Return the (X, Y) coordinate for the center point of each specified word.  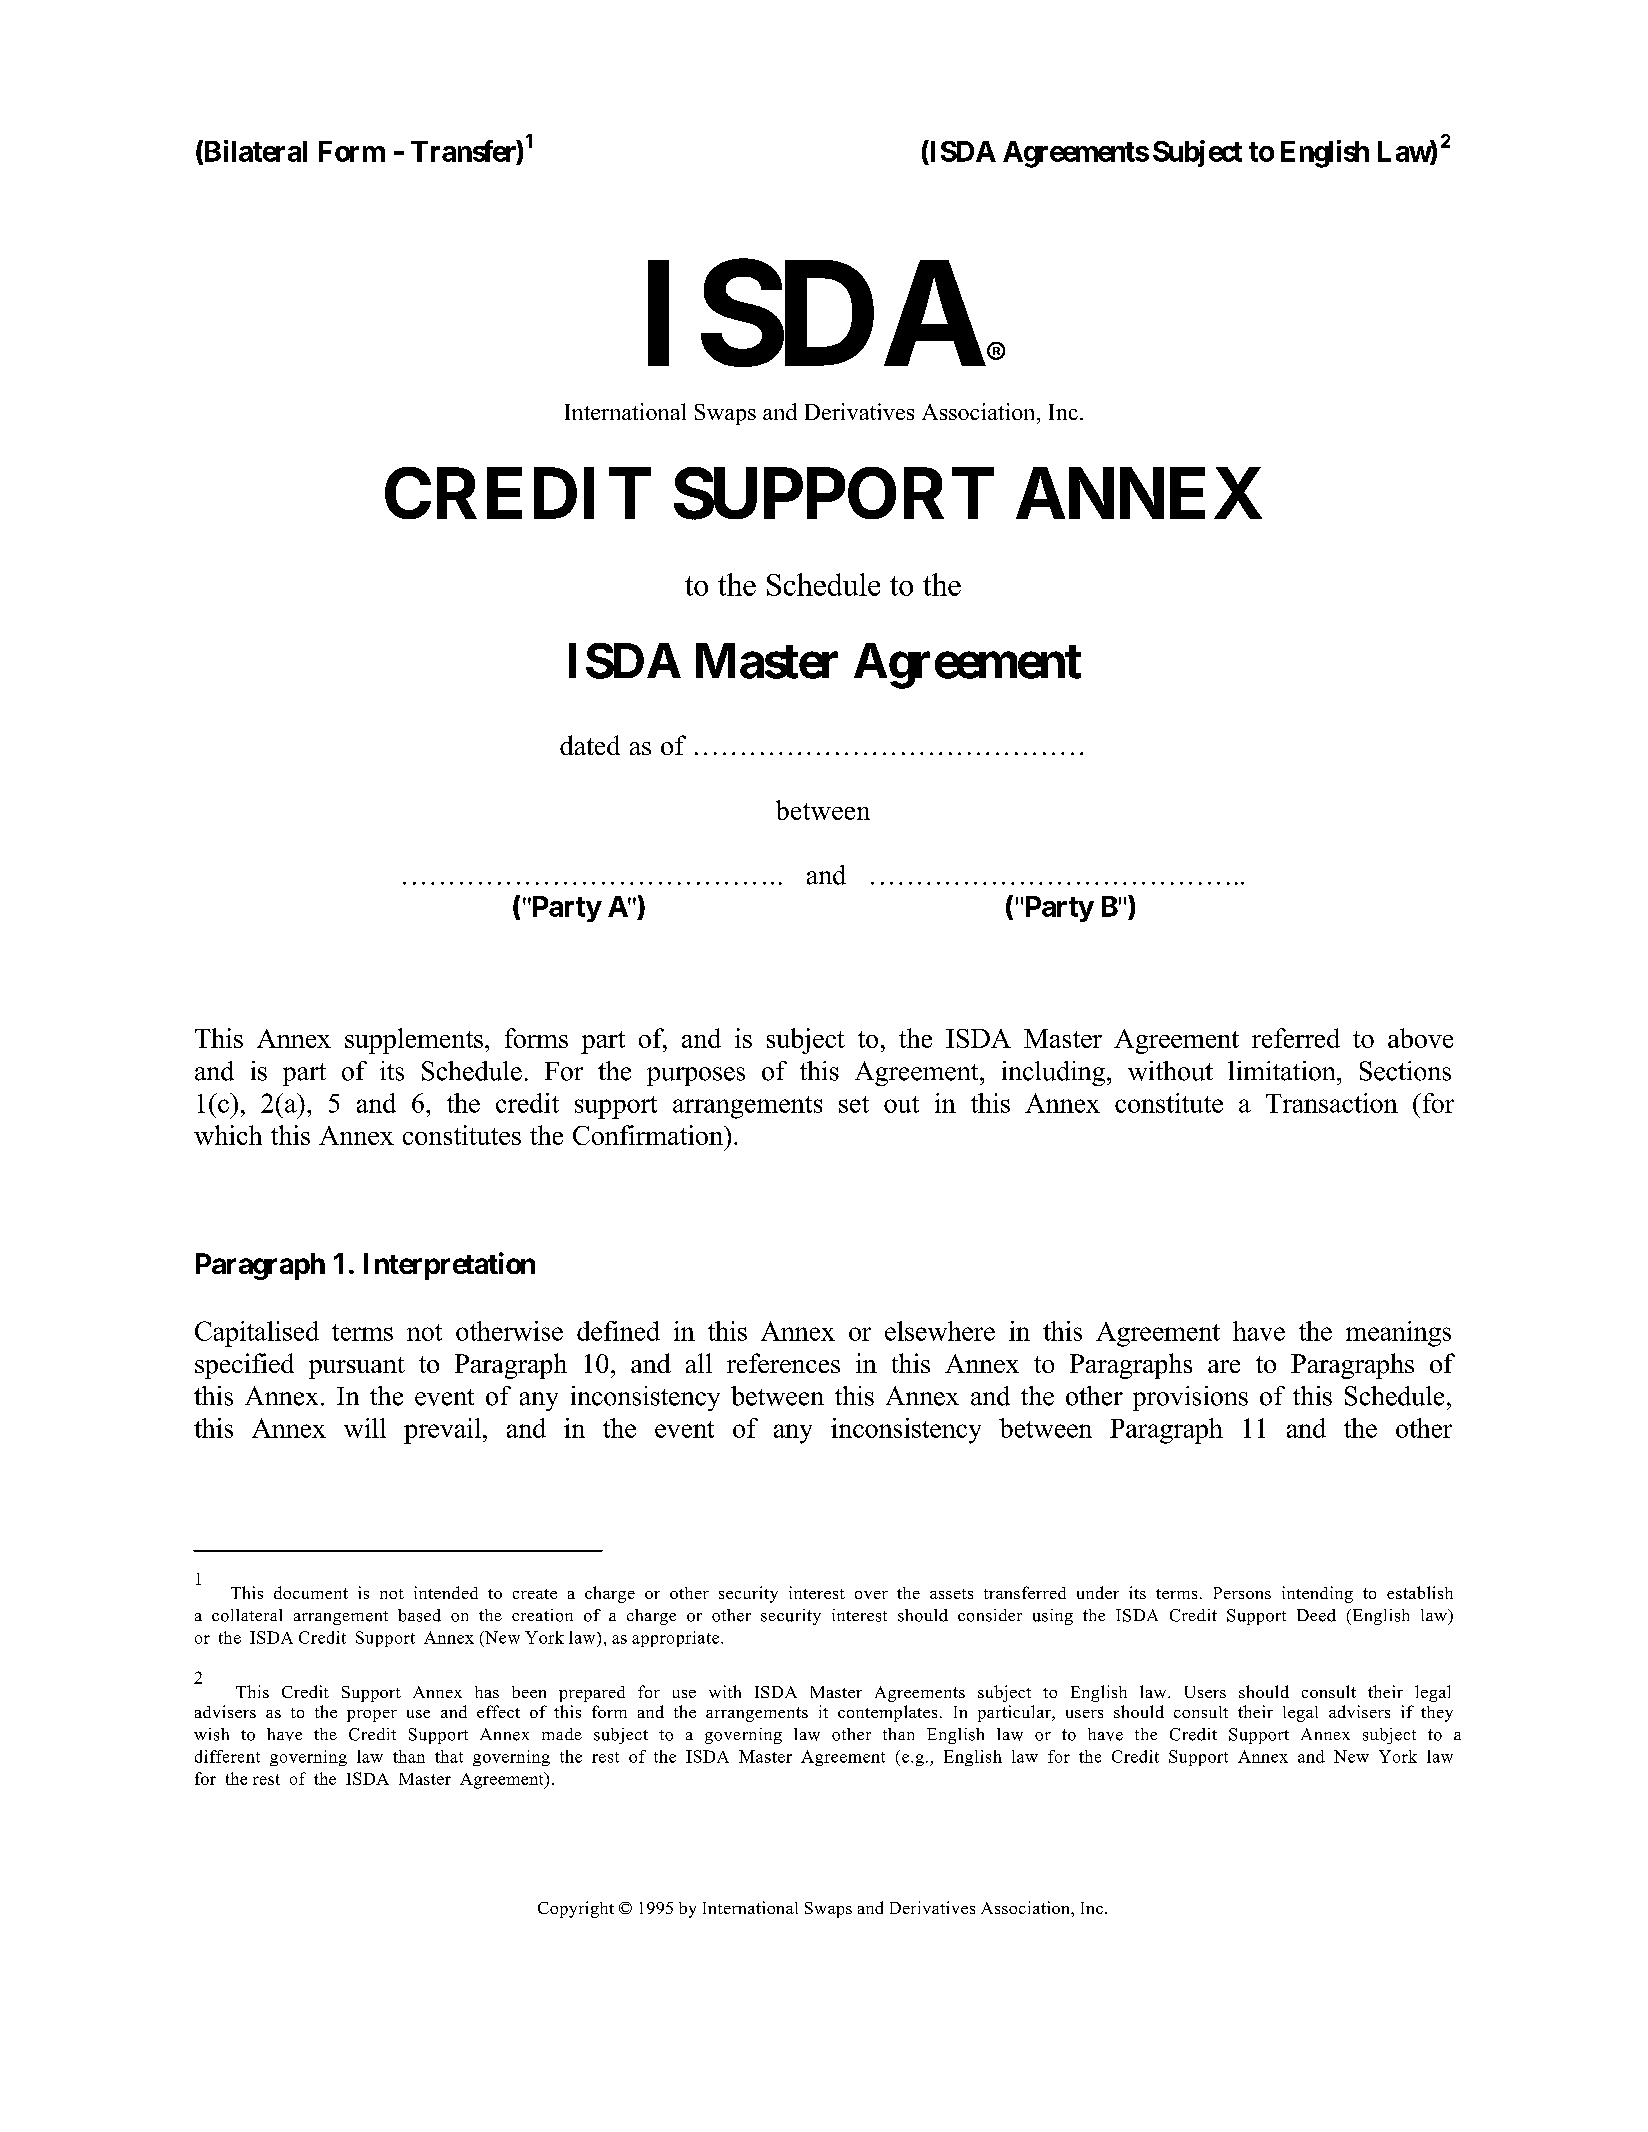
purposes (696, 1076)
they (1437, 1714)
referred (1296, 1038)
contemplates (887, 1713)
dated (590, 745)
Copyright (576, 1909)
